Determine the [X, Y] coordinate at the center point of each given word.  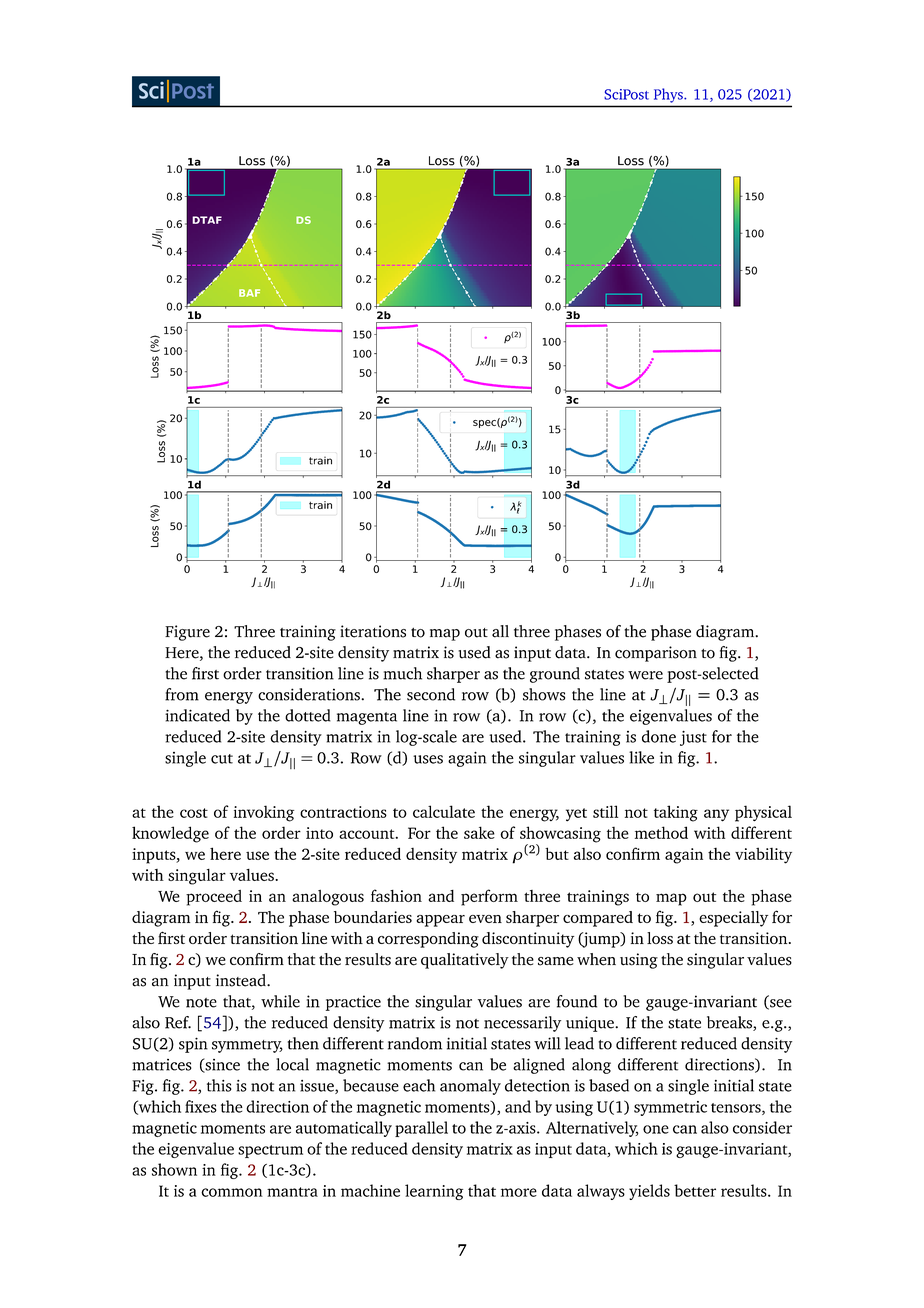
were [645, 675]
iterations [373, 631]
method [661, 832]
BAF [249, 293]
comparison [656, 654]
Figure [187, 633]
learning [434, 1192]
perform [489, 897]
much [402, 673]
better [695, 1190]
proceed [214, 898]
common [232, 1192]
